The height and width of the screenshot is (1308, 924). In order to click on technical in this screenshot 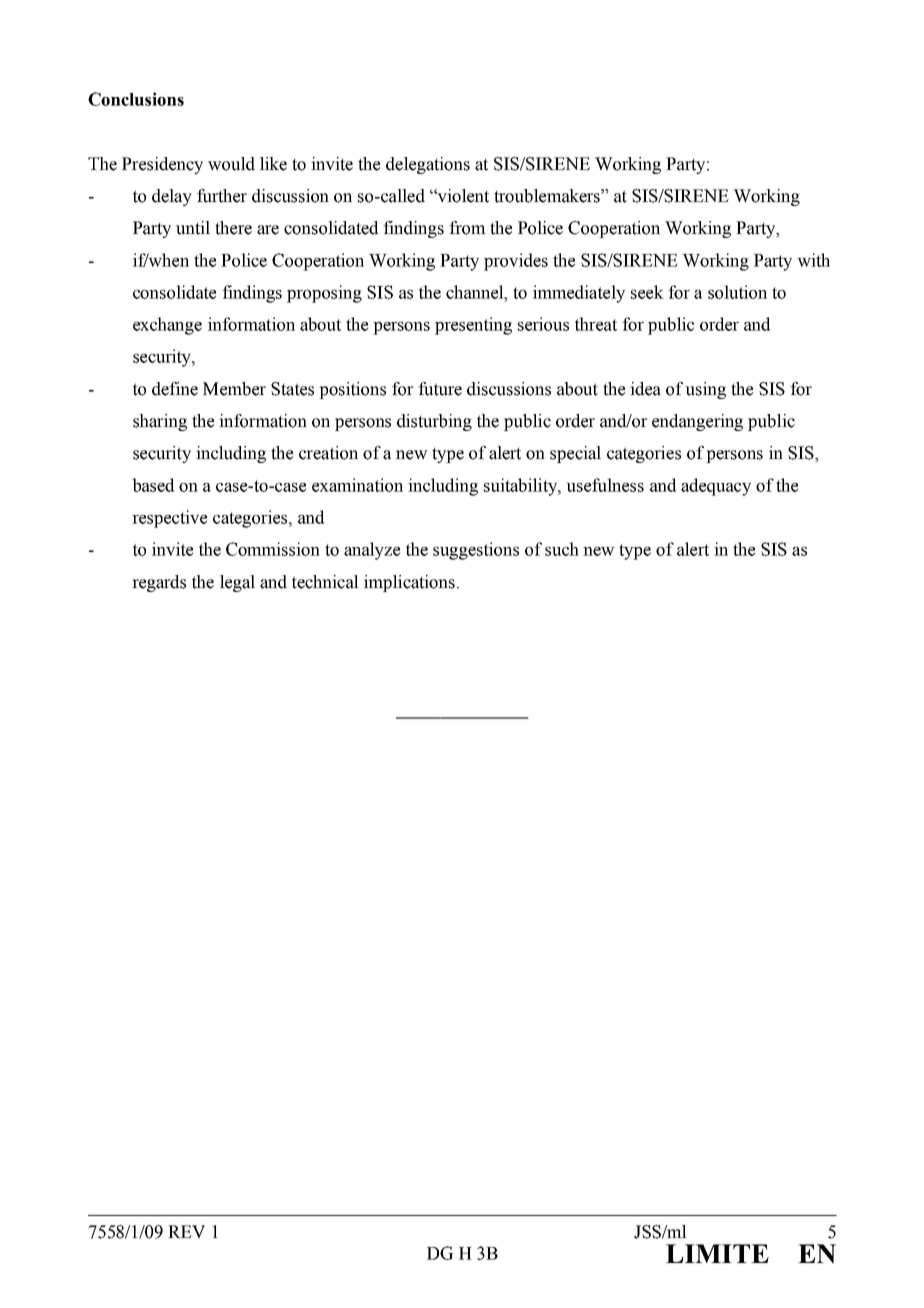, I will do `click(325, 582)`.
